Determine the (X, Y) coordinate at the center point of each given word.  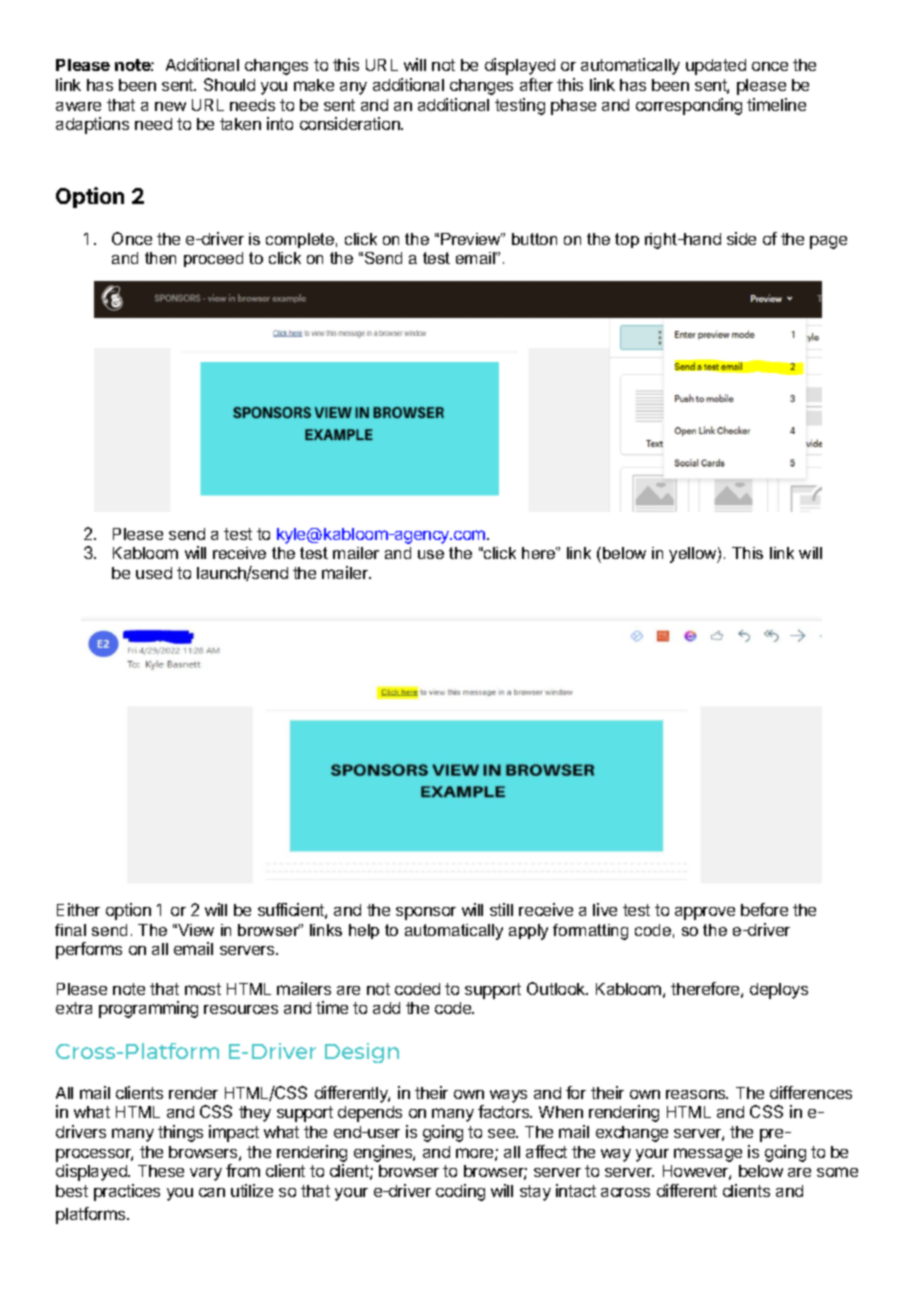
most (203, 989)
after (536, 84)
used (154, 573)
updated (716, 67)
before (764, 909)
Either (78, 909)
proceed (213, 259)
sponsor (426, 913)
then (160, 258)
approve (705, 913)
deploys (779, 991)
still (501, 909)
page (828, 242)
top (627, 240)
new (170, 106)
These (161, 1171)
